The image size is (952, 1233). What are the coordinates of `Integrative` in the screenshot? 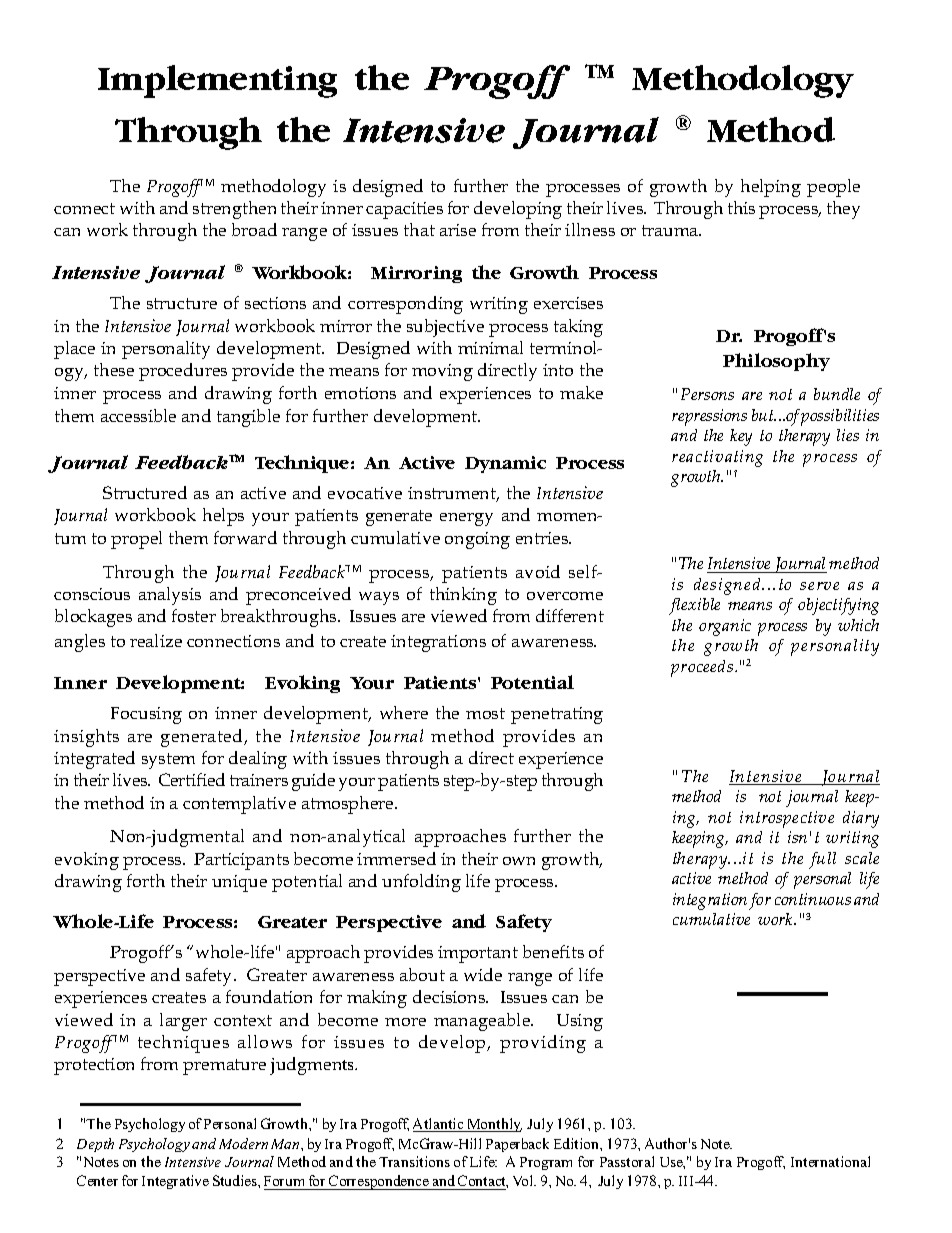 It's located at (175, 1182).
